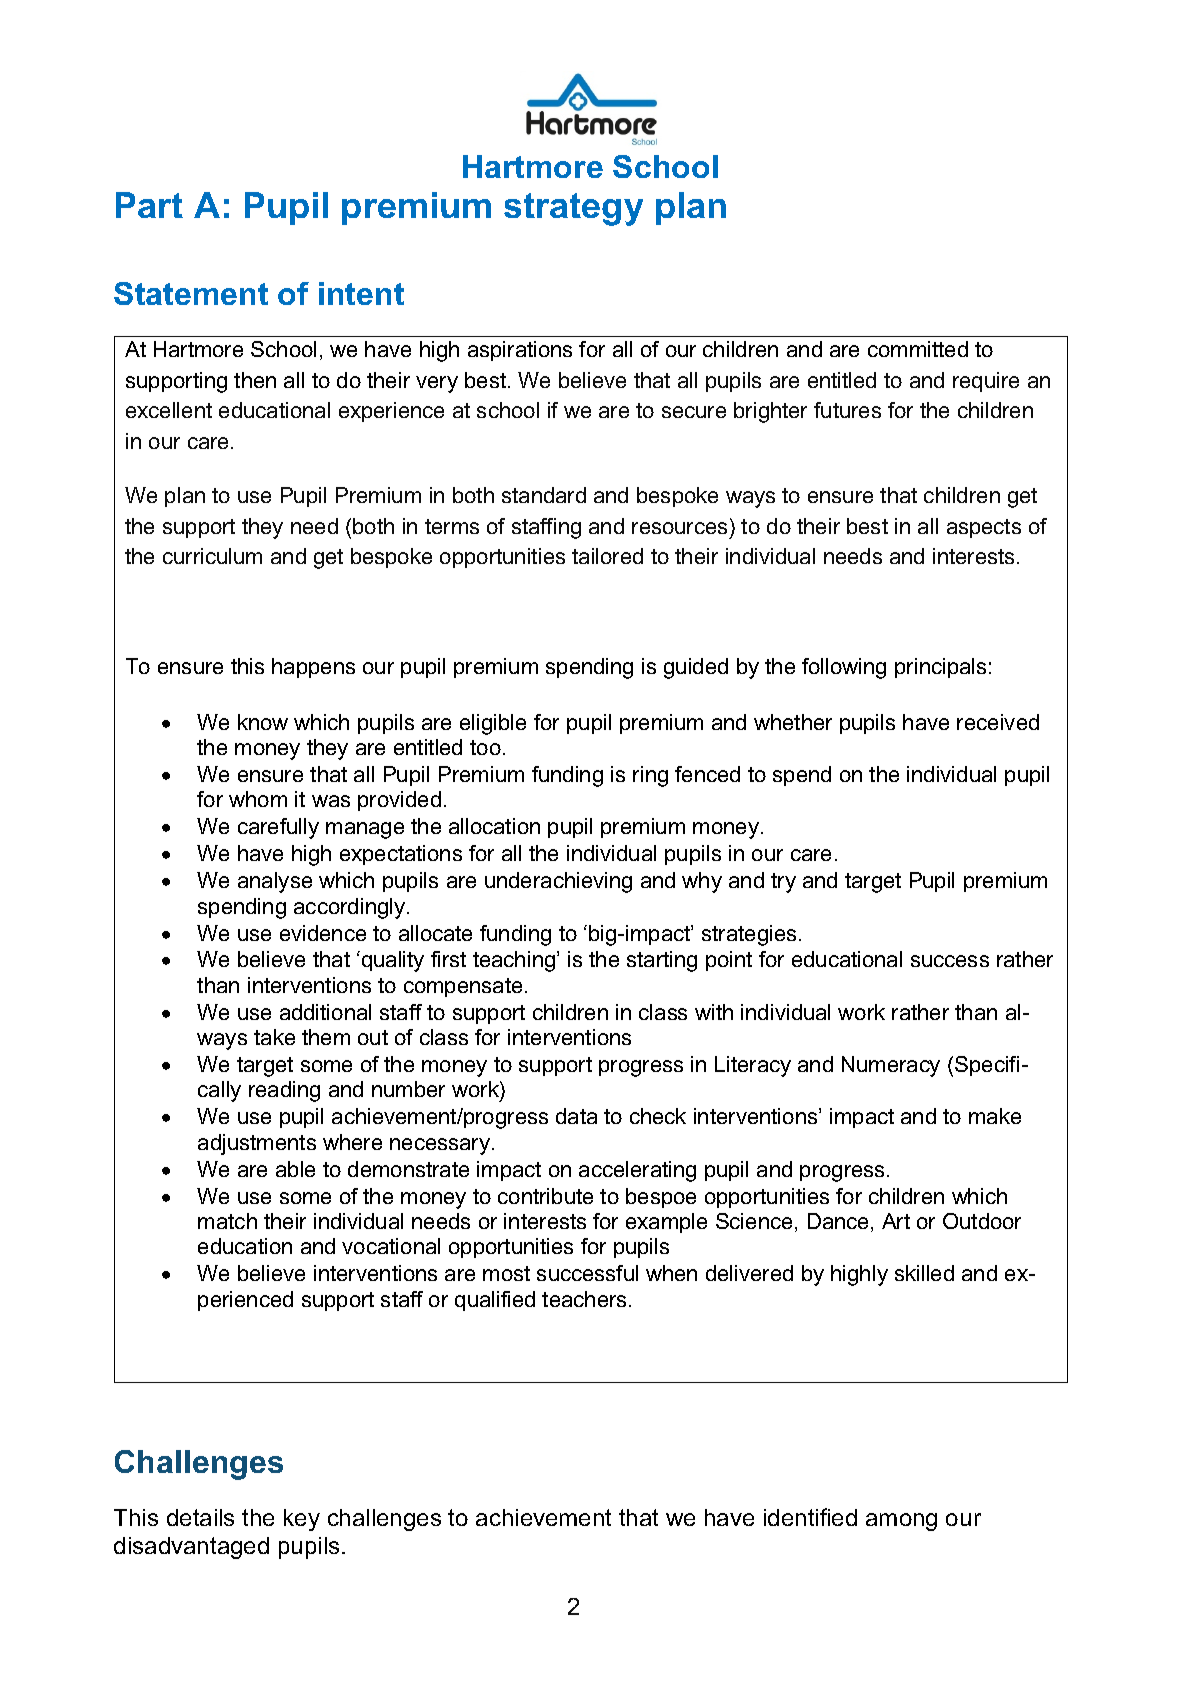 This screenshot has height=1692, width=1196. What do you see at coordinates (810, 1517) in the screenshot?
I see `identified` at bounding box center [810, 1517].
